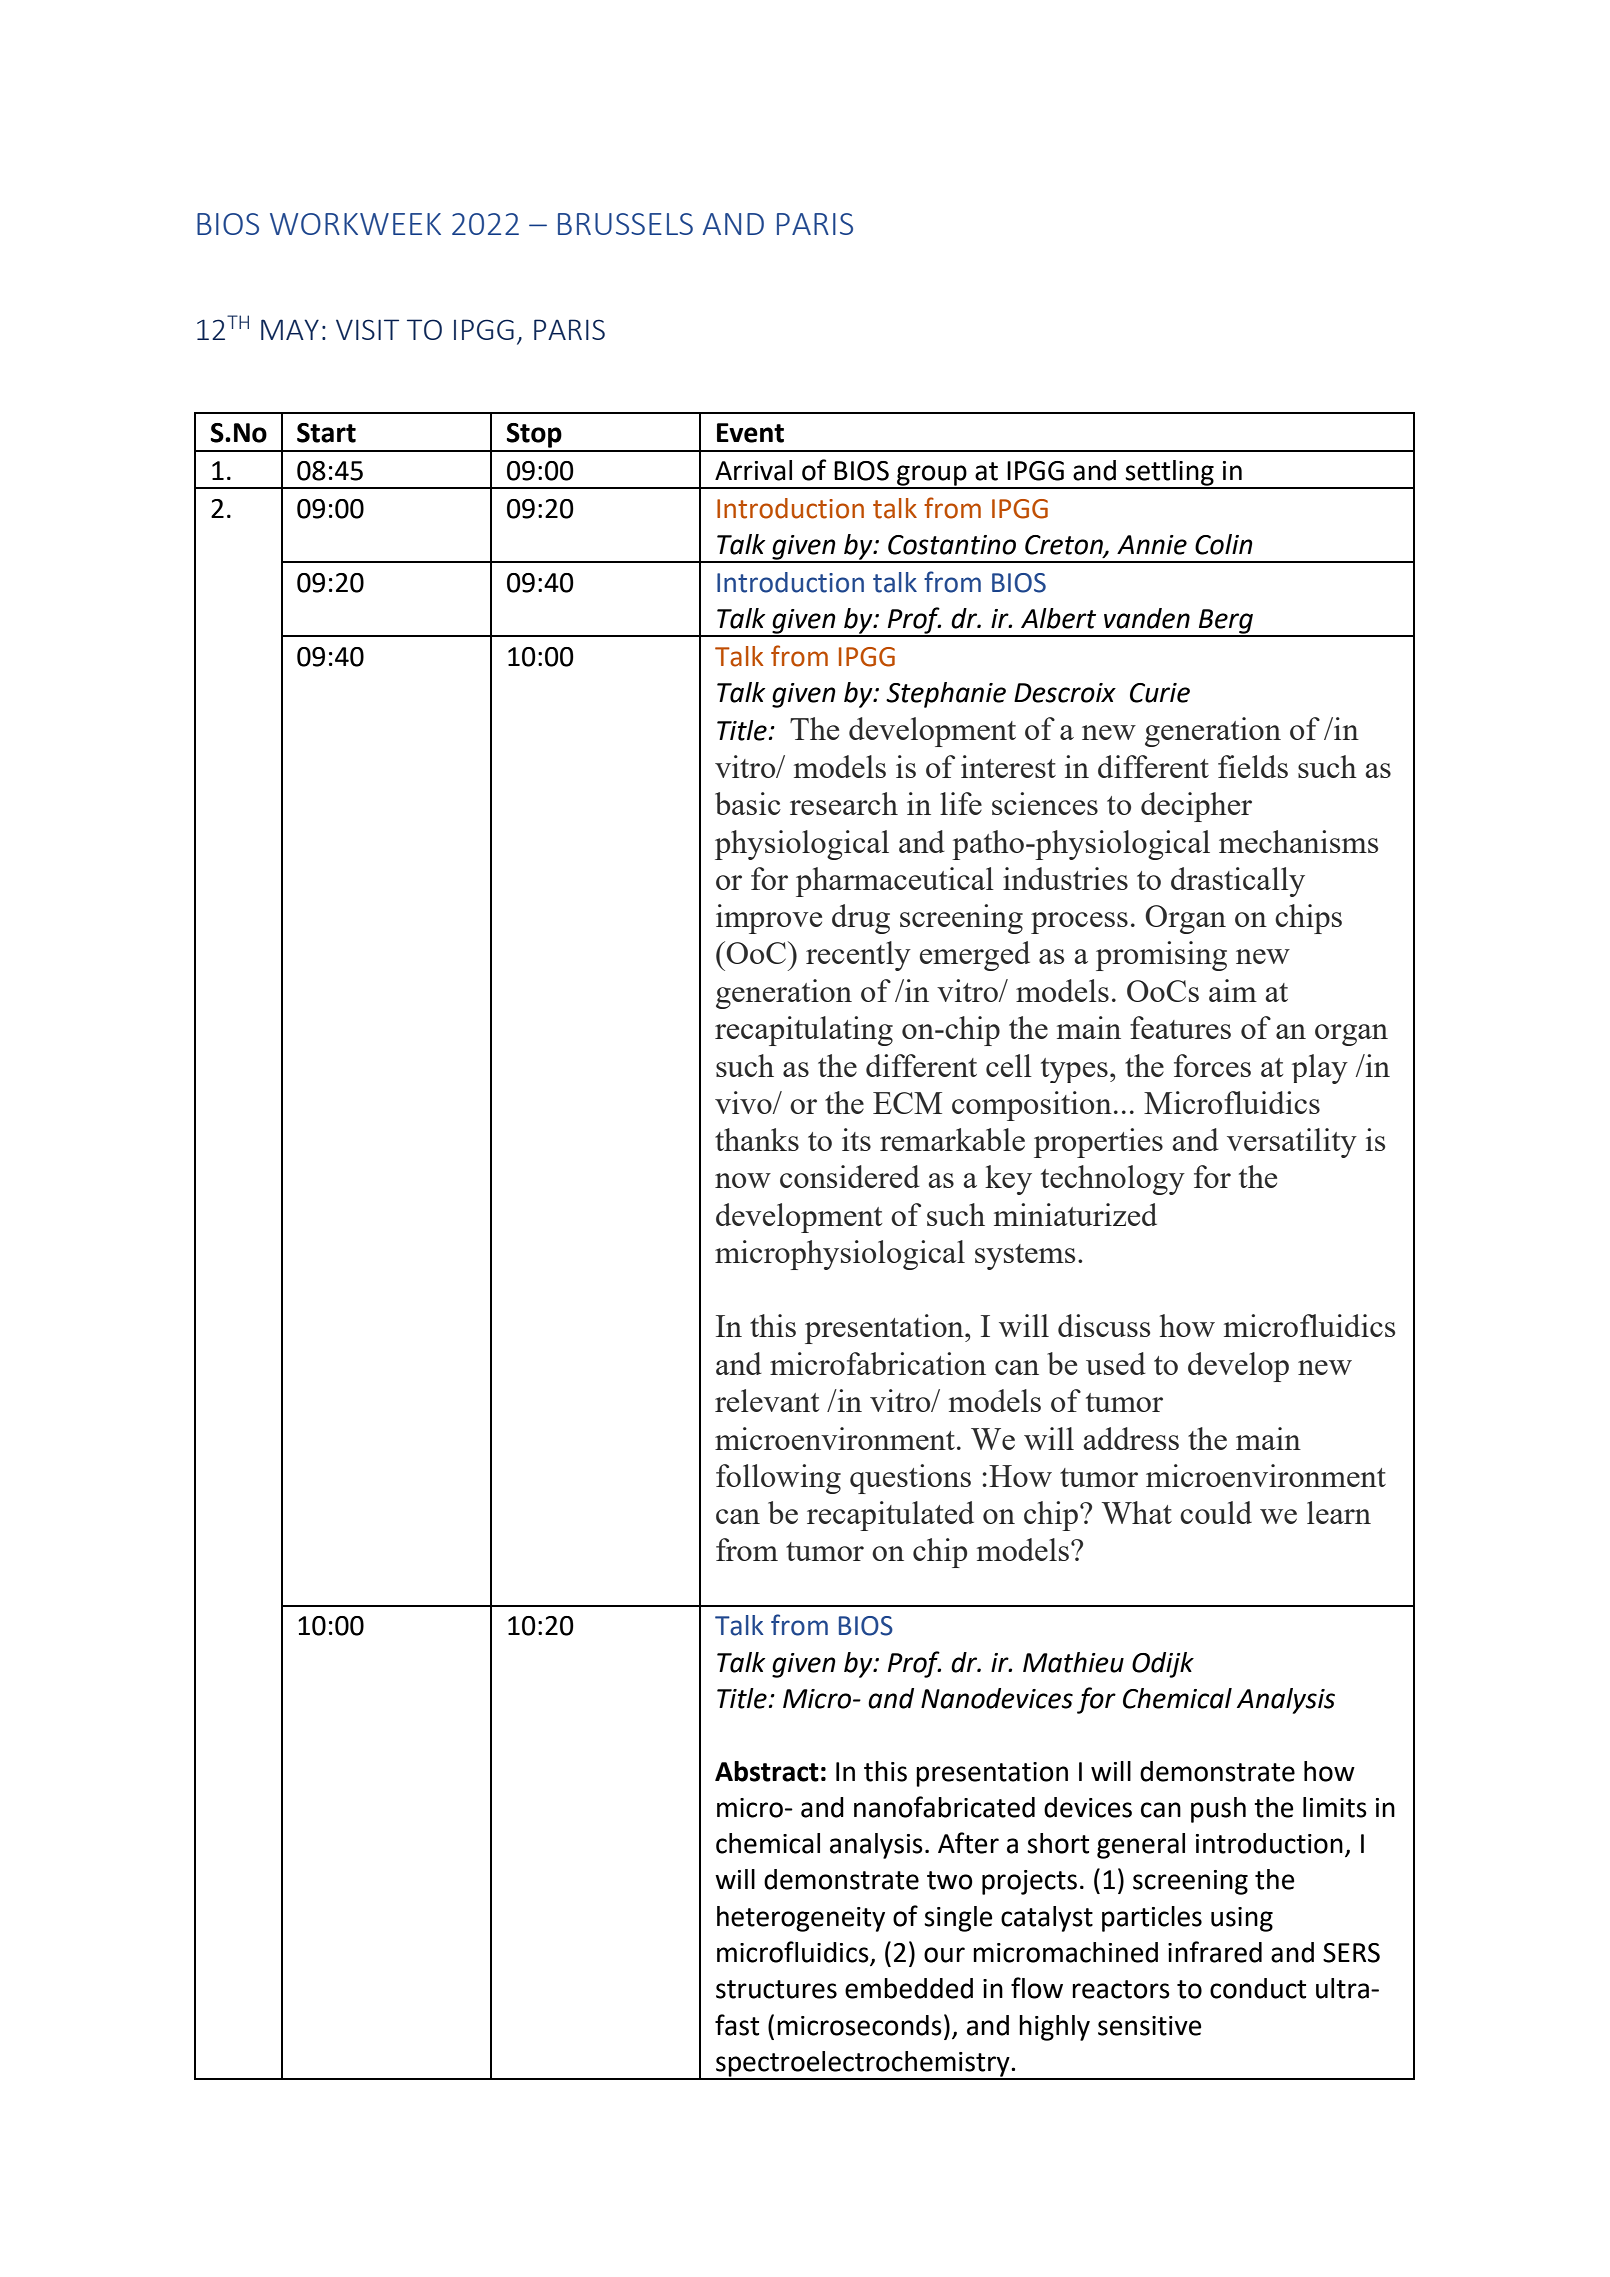  What do you see at coordinates (757, 1139) in the screenshot?
I see `thanks` at bounding box center [757, 1139].
